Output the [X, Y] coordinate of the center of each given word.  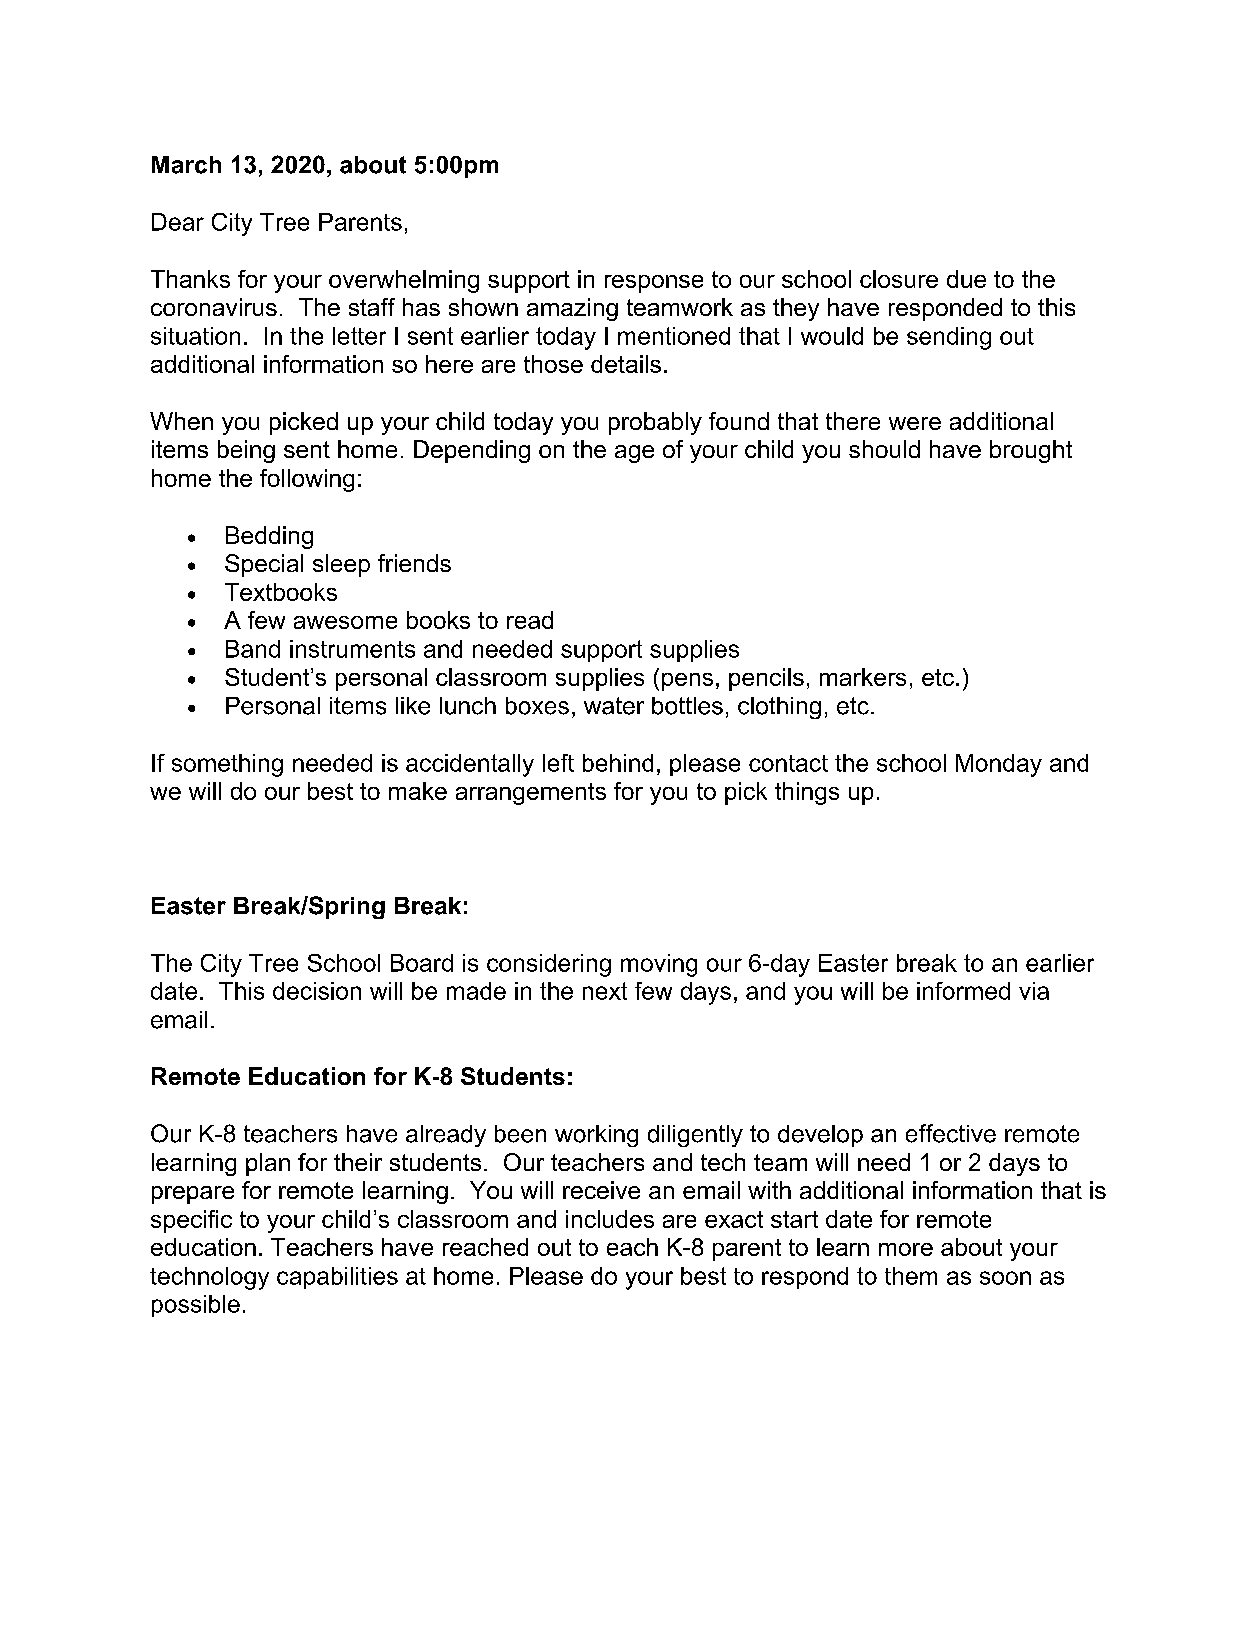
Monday [999, 765]
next [605, 991]
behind [618, 763]
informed [963, 991]
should [884, 449]
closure [899, 279]
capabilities [337, 1278]
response [654, 284]
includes [610, 1219]
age [634, 454]
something [227, 765]
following [307, 480]
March [186, 165]
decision [317, 991]
